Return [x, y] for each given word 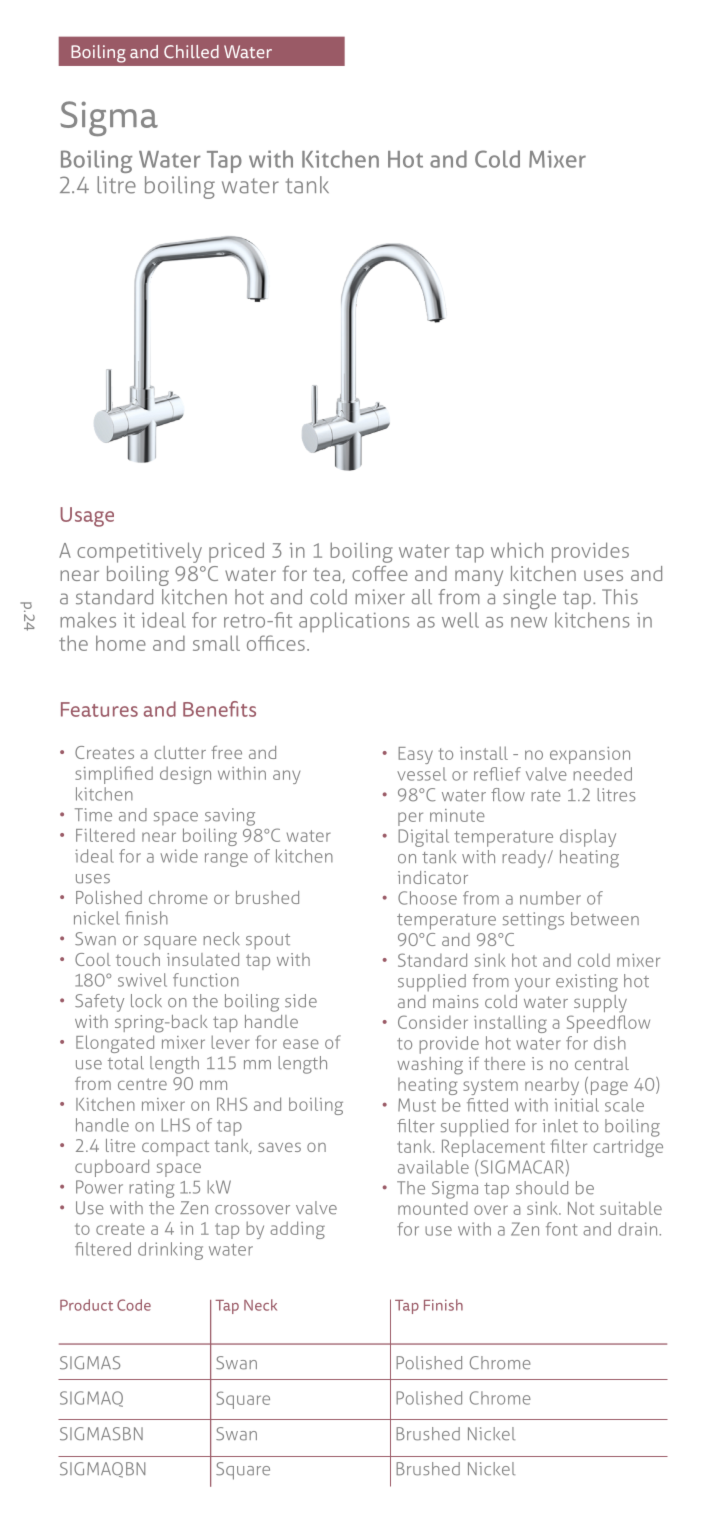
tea [326, 574]
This [620, 597]
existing [587, 983]
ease [301, 1044]
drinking [170, 1251]
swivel [142, 980]
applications [354, 622]
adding [297, 1230]
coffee [380, 573]
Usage [87, 517]
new [529, 622]
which [517, 550]
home [121, 643]
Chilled [191, 52]
